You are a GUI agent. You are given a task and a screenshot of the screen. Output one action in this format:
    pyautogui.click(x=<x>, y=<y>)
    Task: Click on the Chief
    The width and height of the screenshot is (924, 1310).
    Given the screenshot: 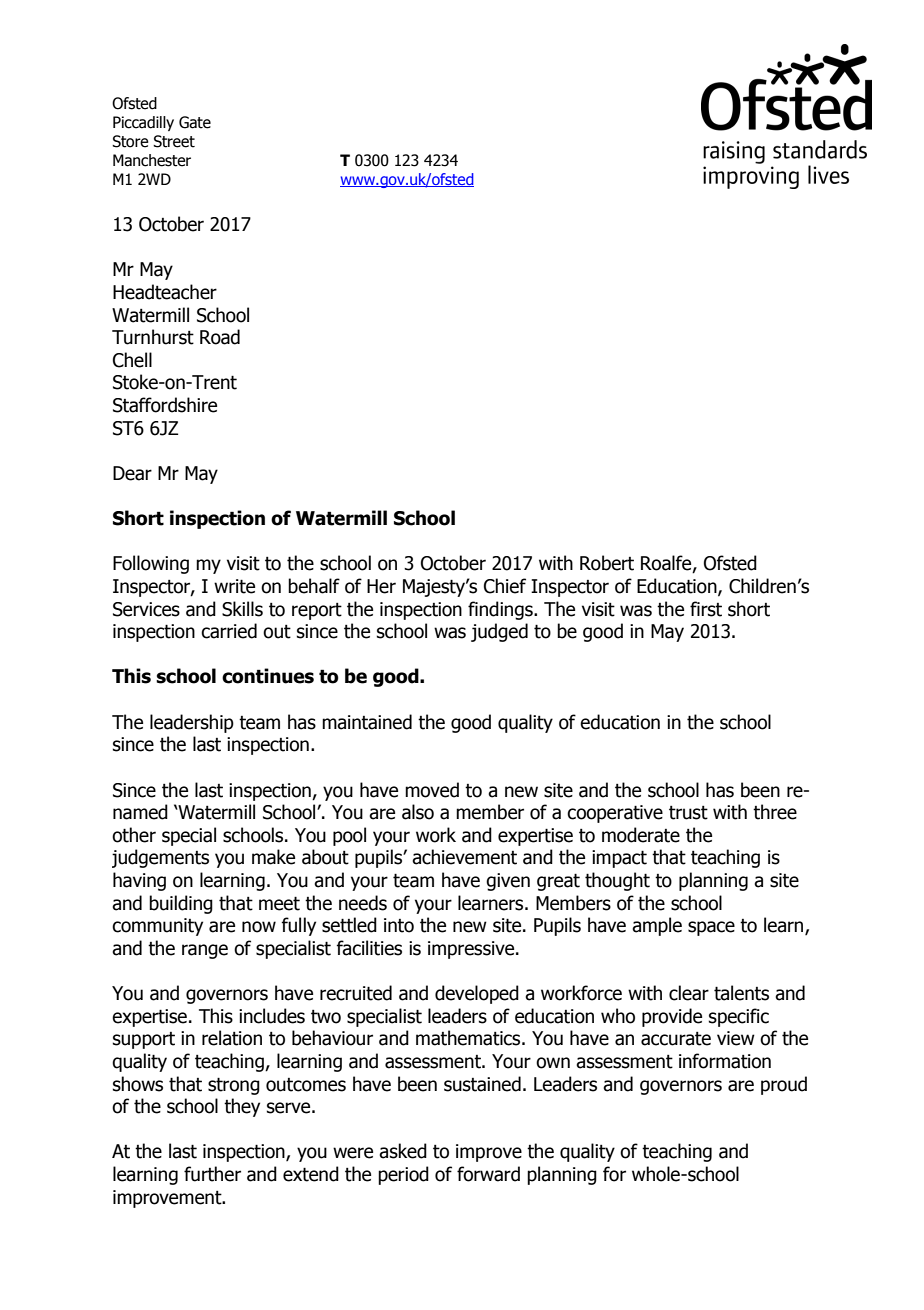 What is the action you would take?
    pyautogui.click(x=505, y=586)
